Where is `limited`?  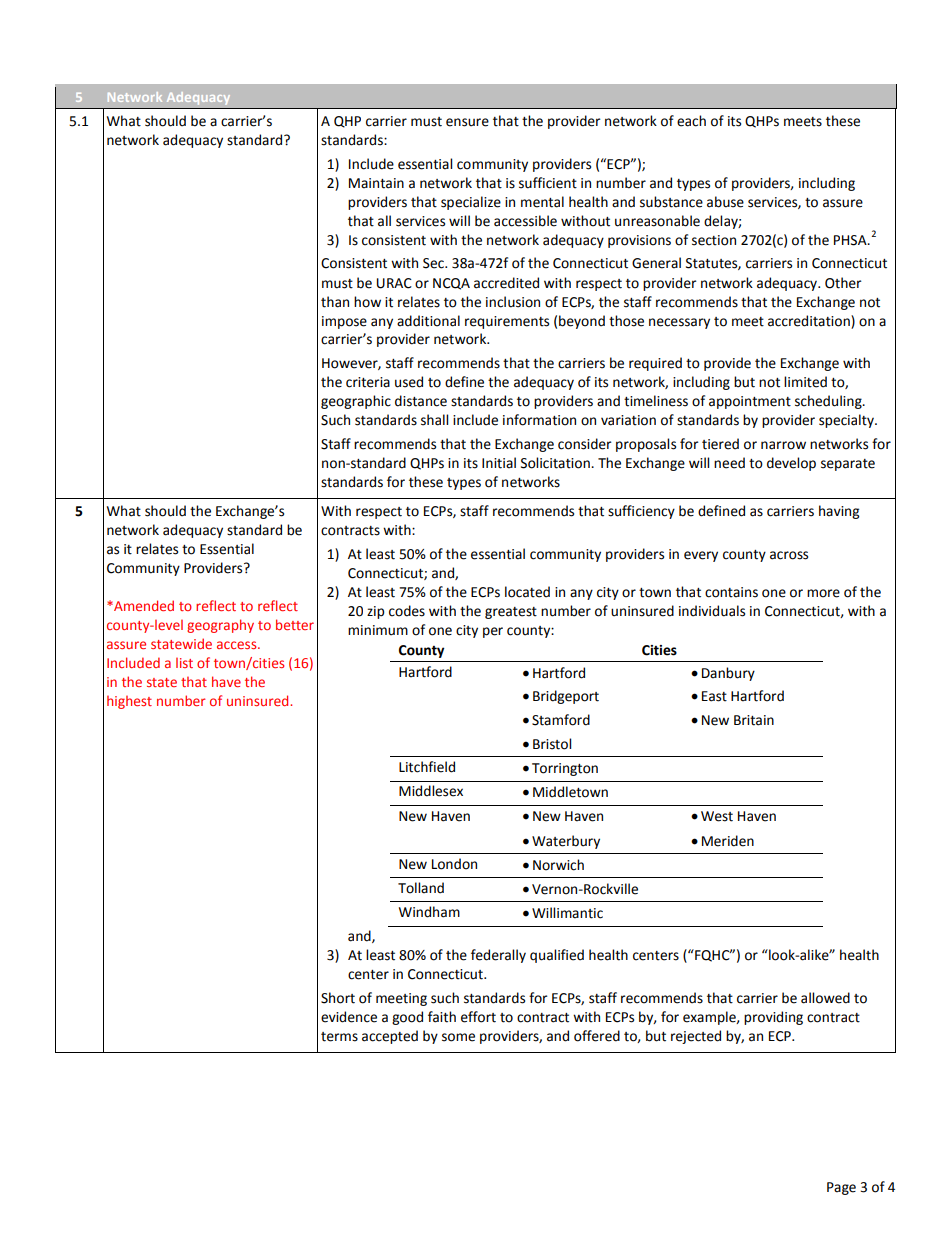
limited is located at coordinates (805, 382).
